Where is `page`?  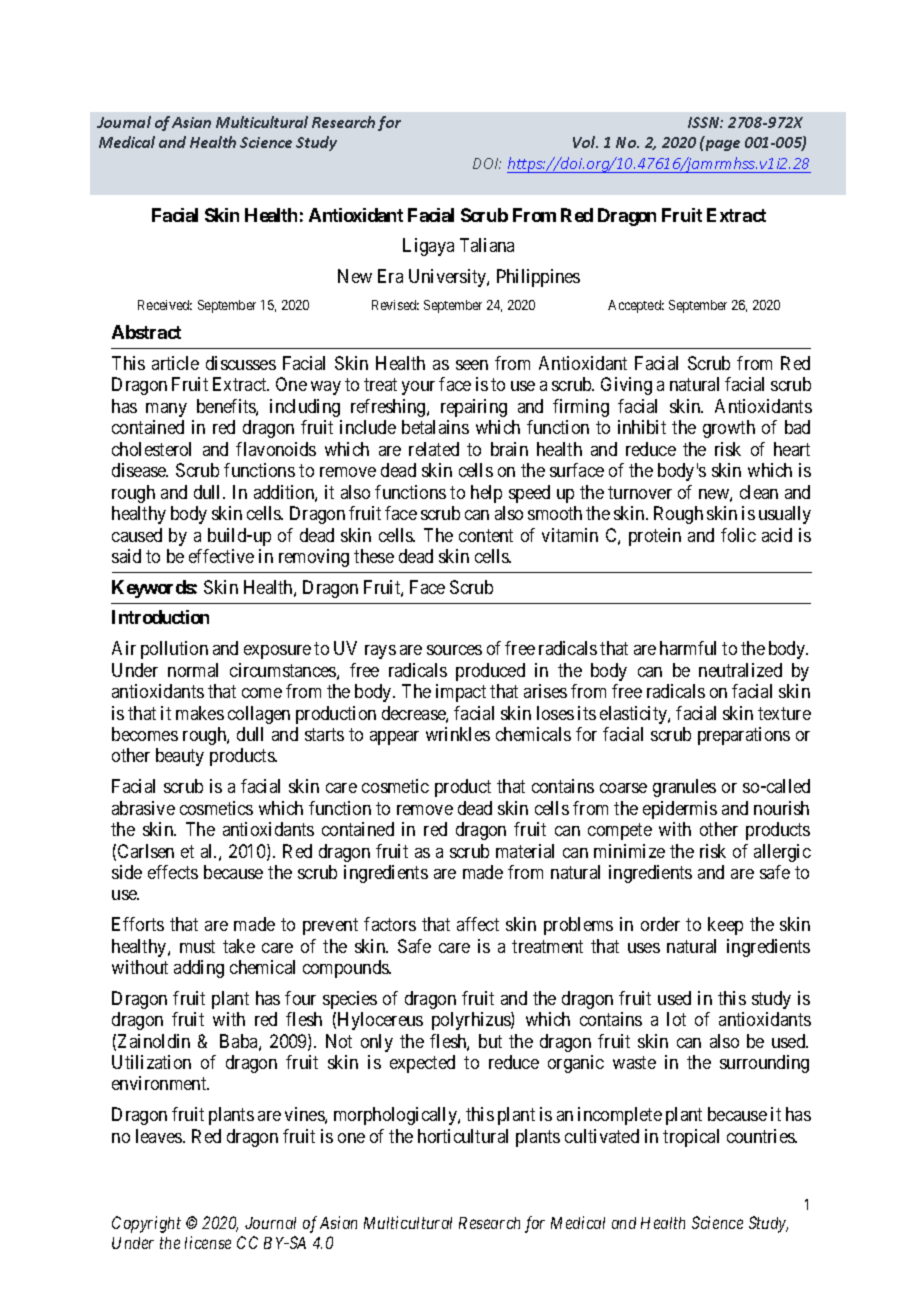 page is located at coordinates (721, 144).
